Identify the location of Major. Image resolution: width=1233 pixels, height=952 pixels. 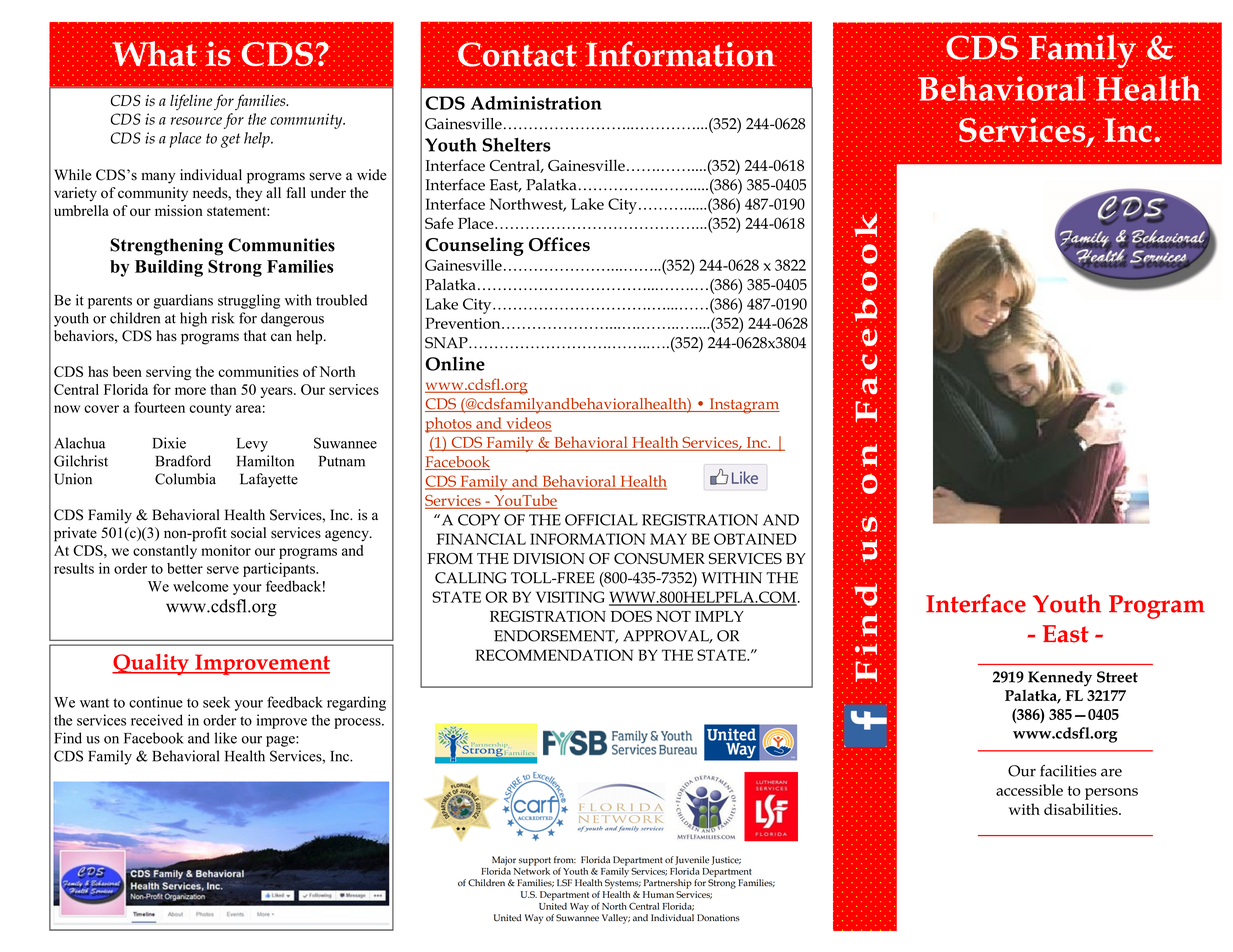
(504, 861).
